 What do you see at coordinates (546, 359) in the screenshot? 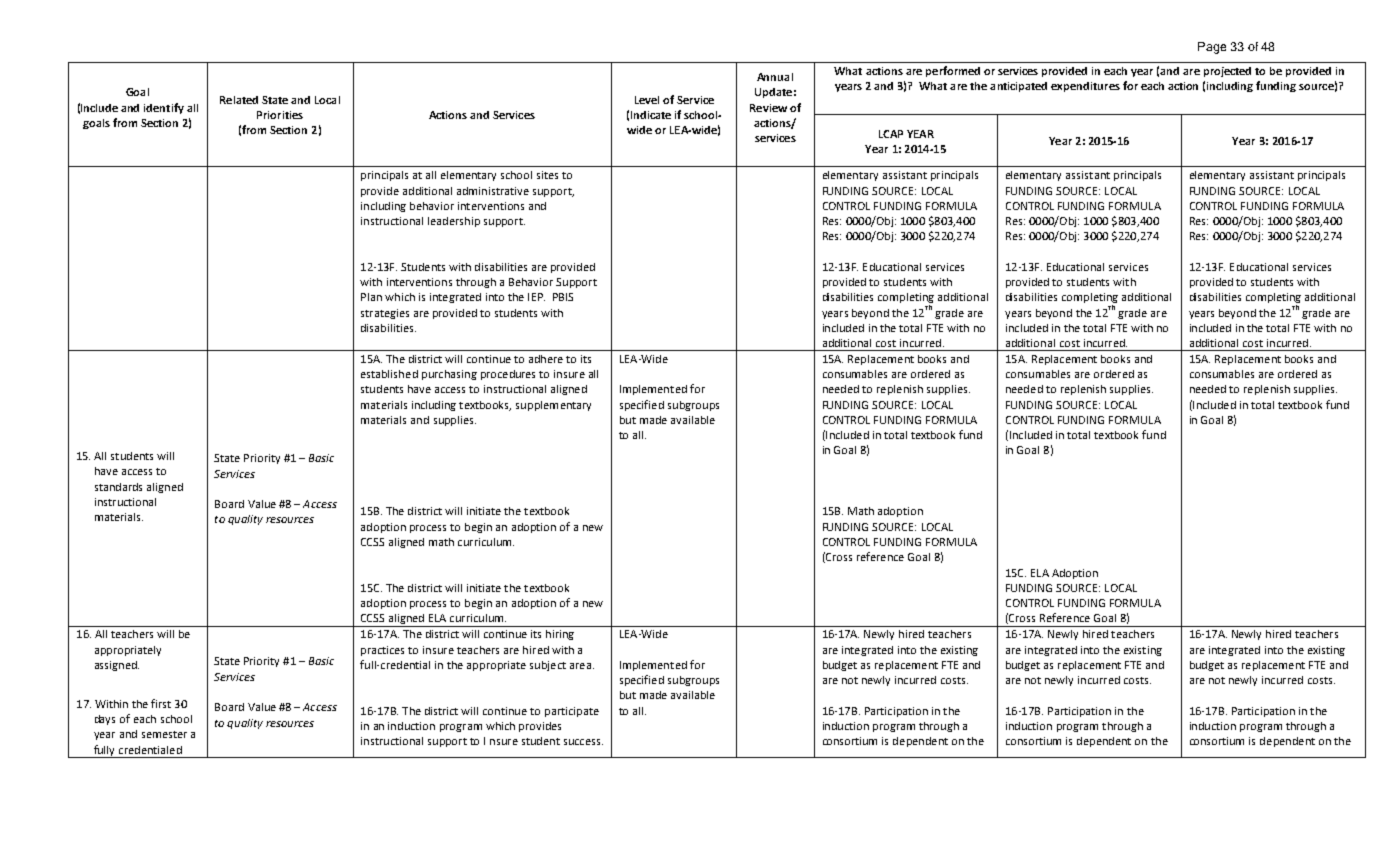
I see `adhere` at bounding box center [546, 359].
